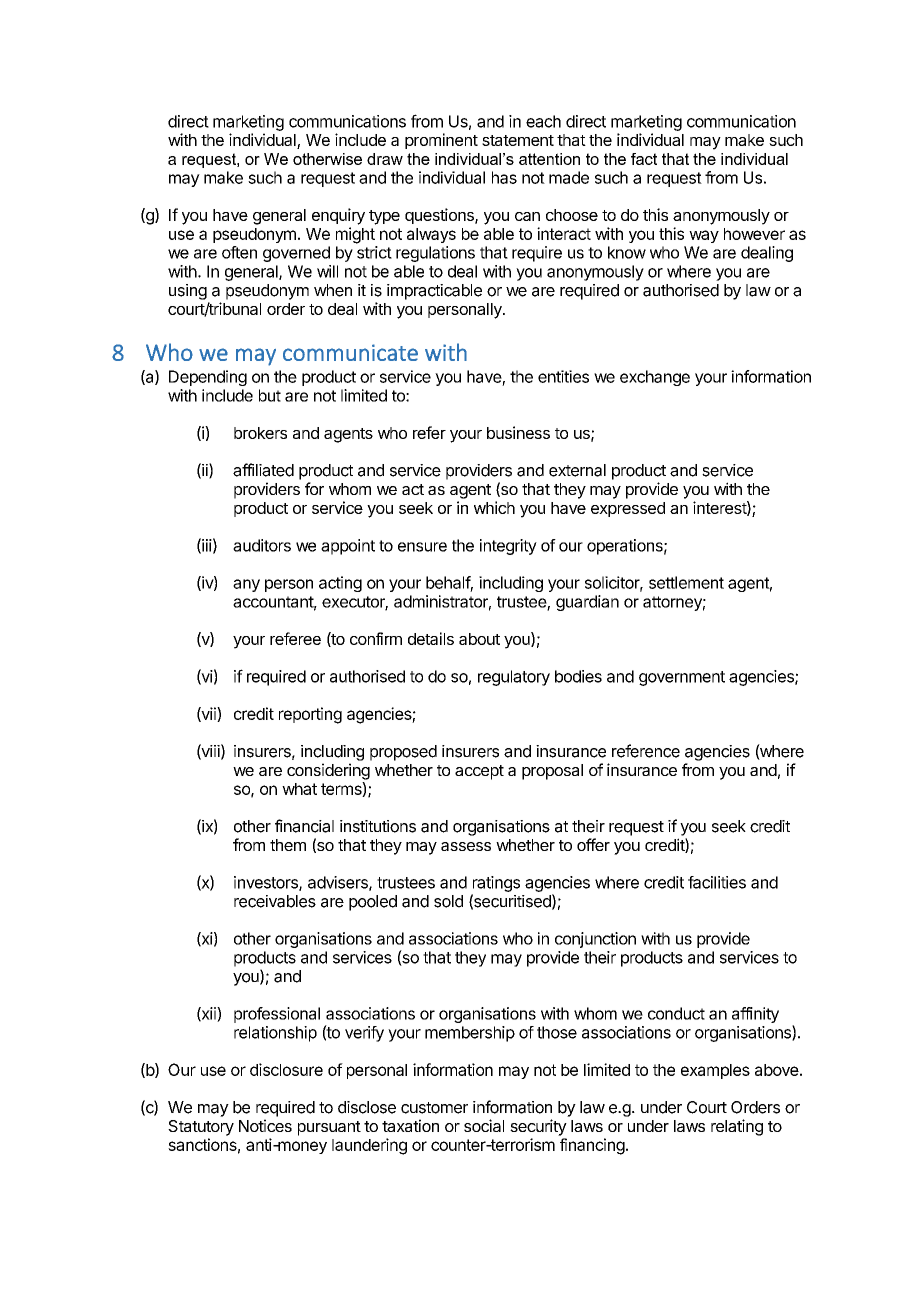  I want to click on has, so click(504, 177).
